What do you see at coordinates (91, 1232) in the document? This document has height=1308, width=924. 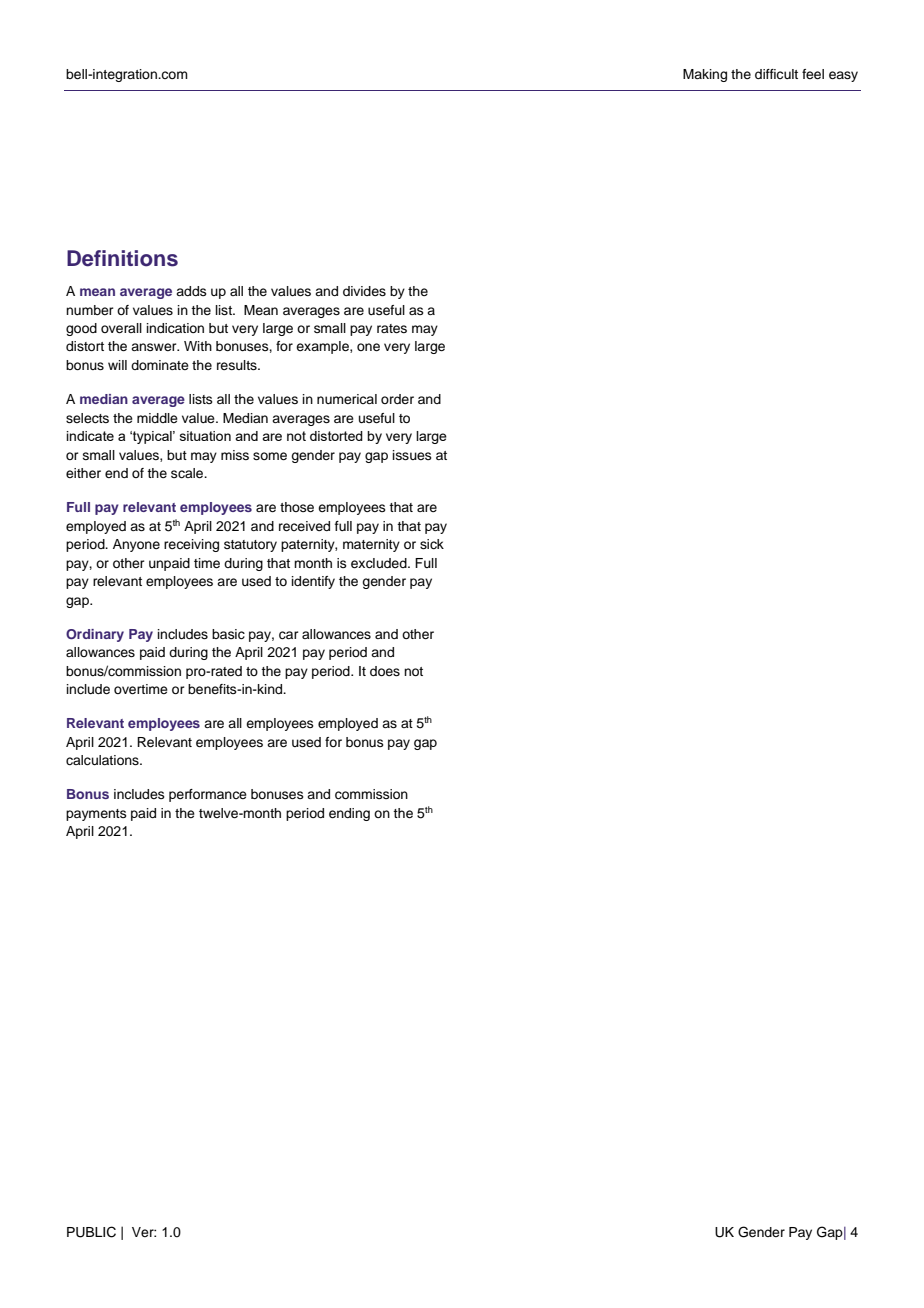 I see `PUBLIC` at bounding box center [91, 1232].
